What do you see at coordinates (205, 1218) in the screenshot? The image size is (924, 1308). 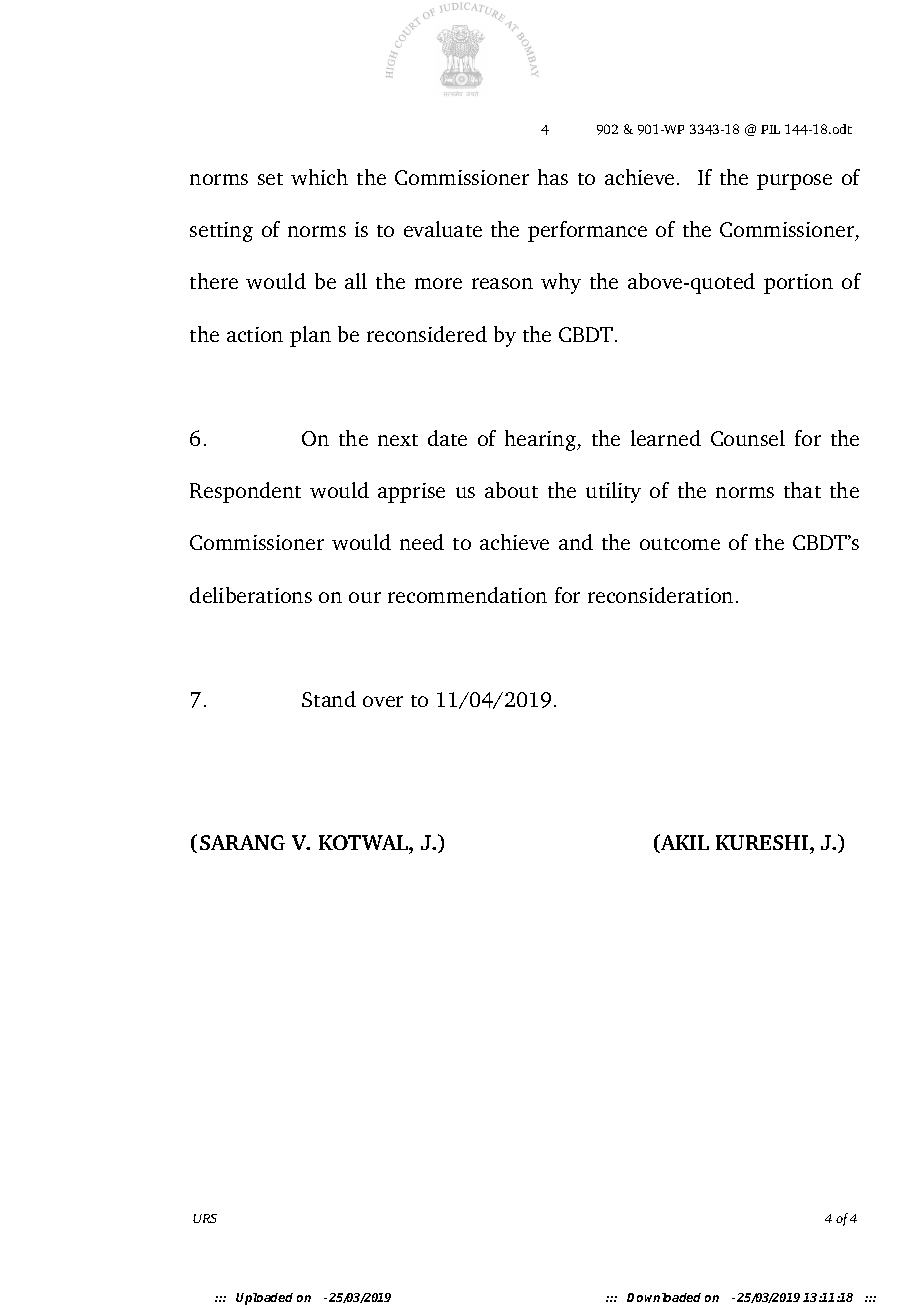 I see `URS` at bounding box center [205, 1218].
